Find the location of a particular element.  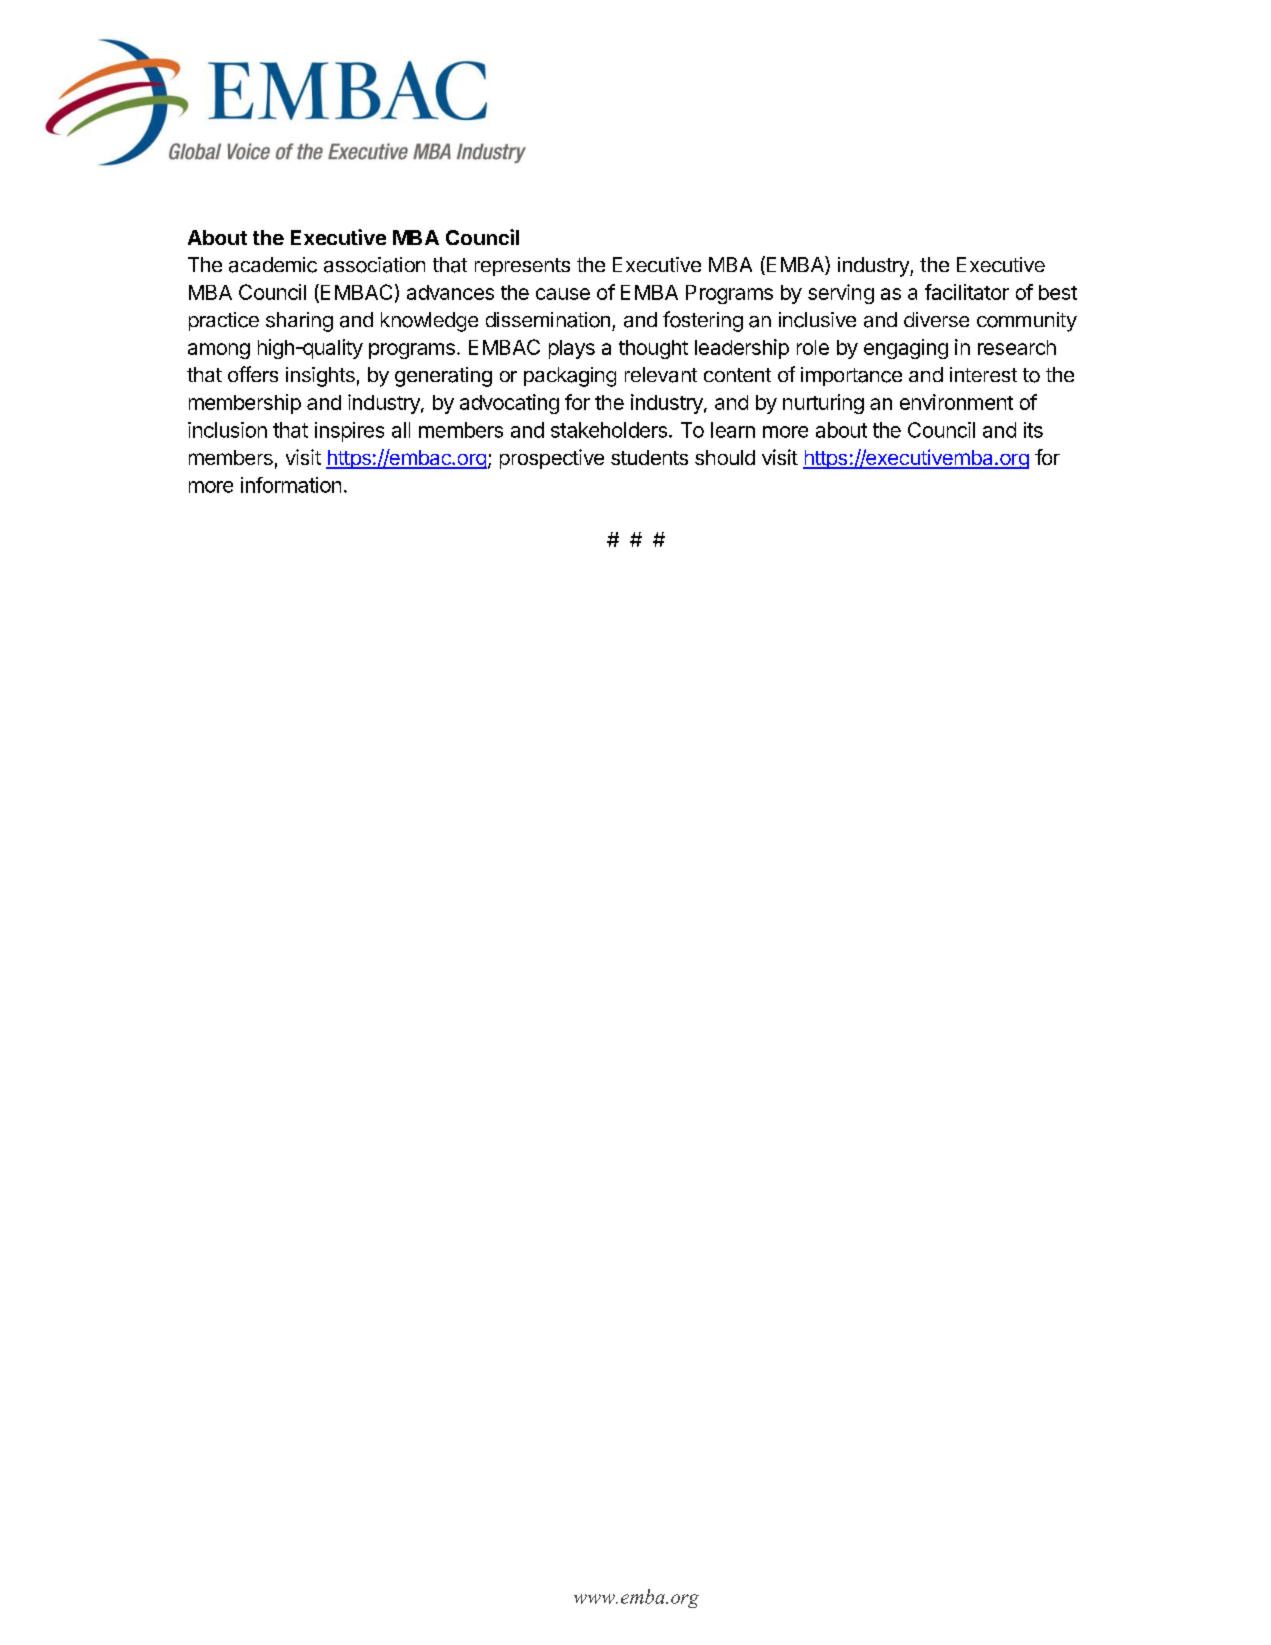

relevant is located at coordinates (661, 375).
